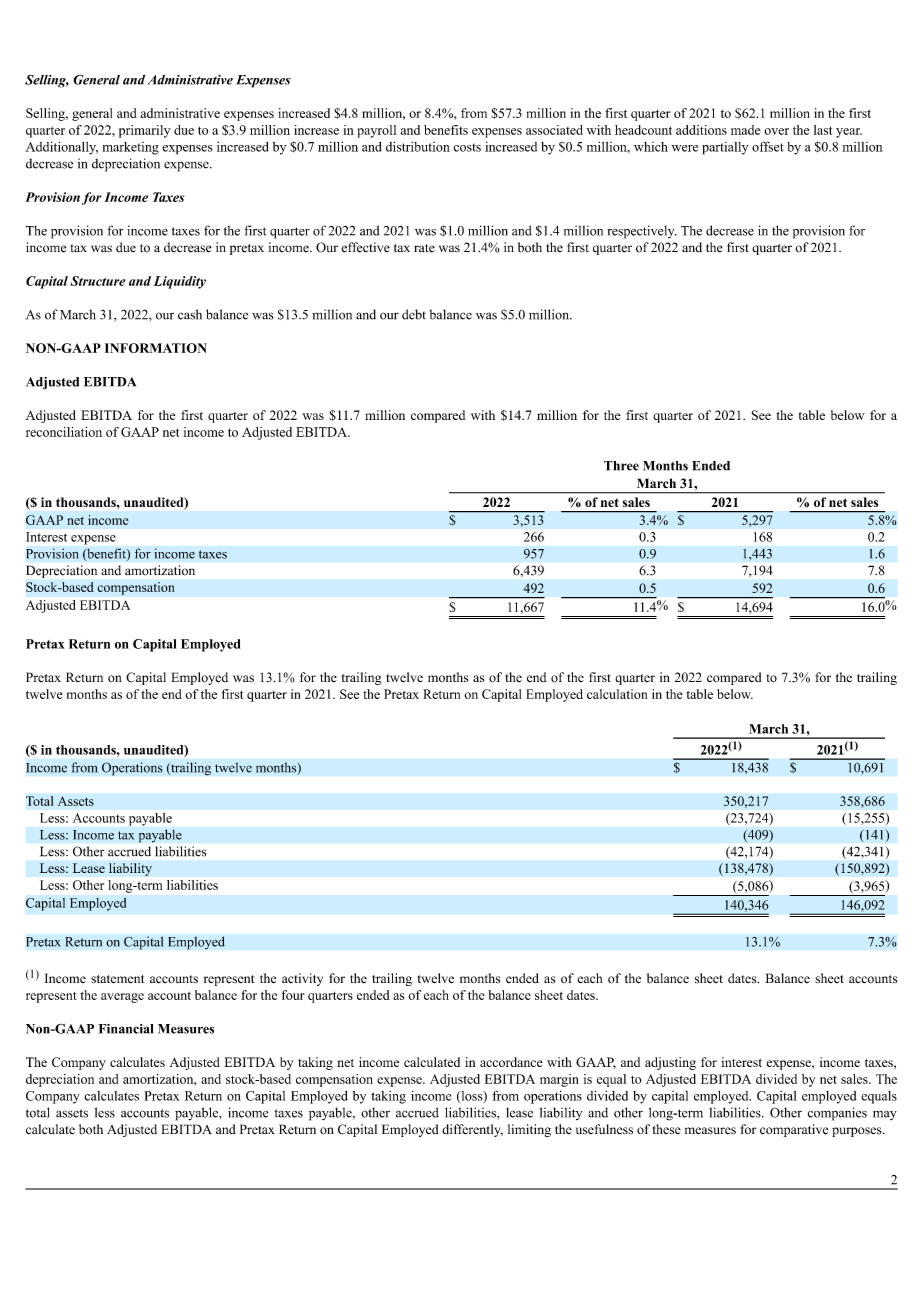  I want to click on reconciliation, so click(64, 432).
